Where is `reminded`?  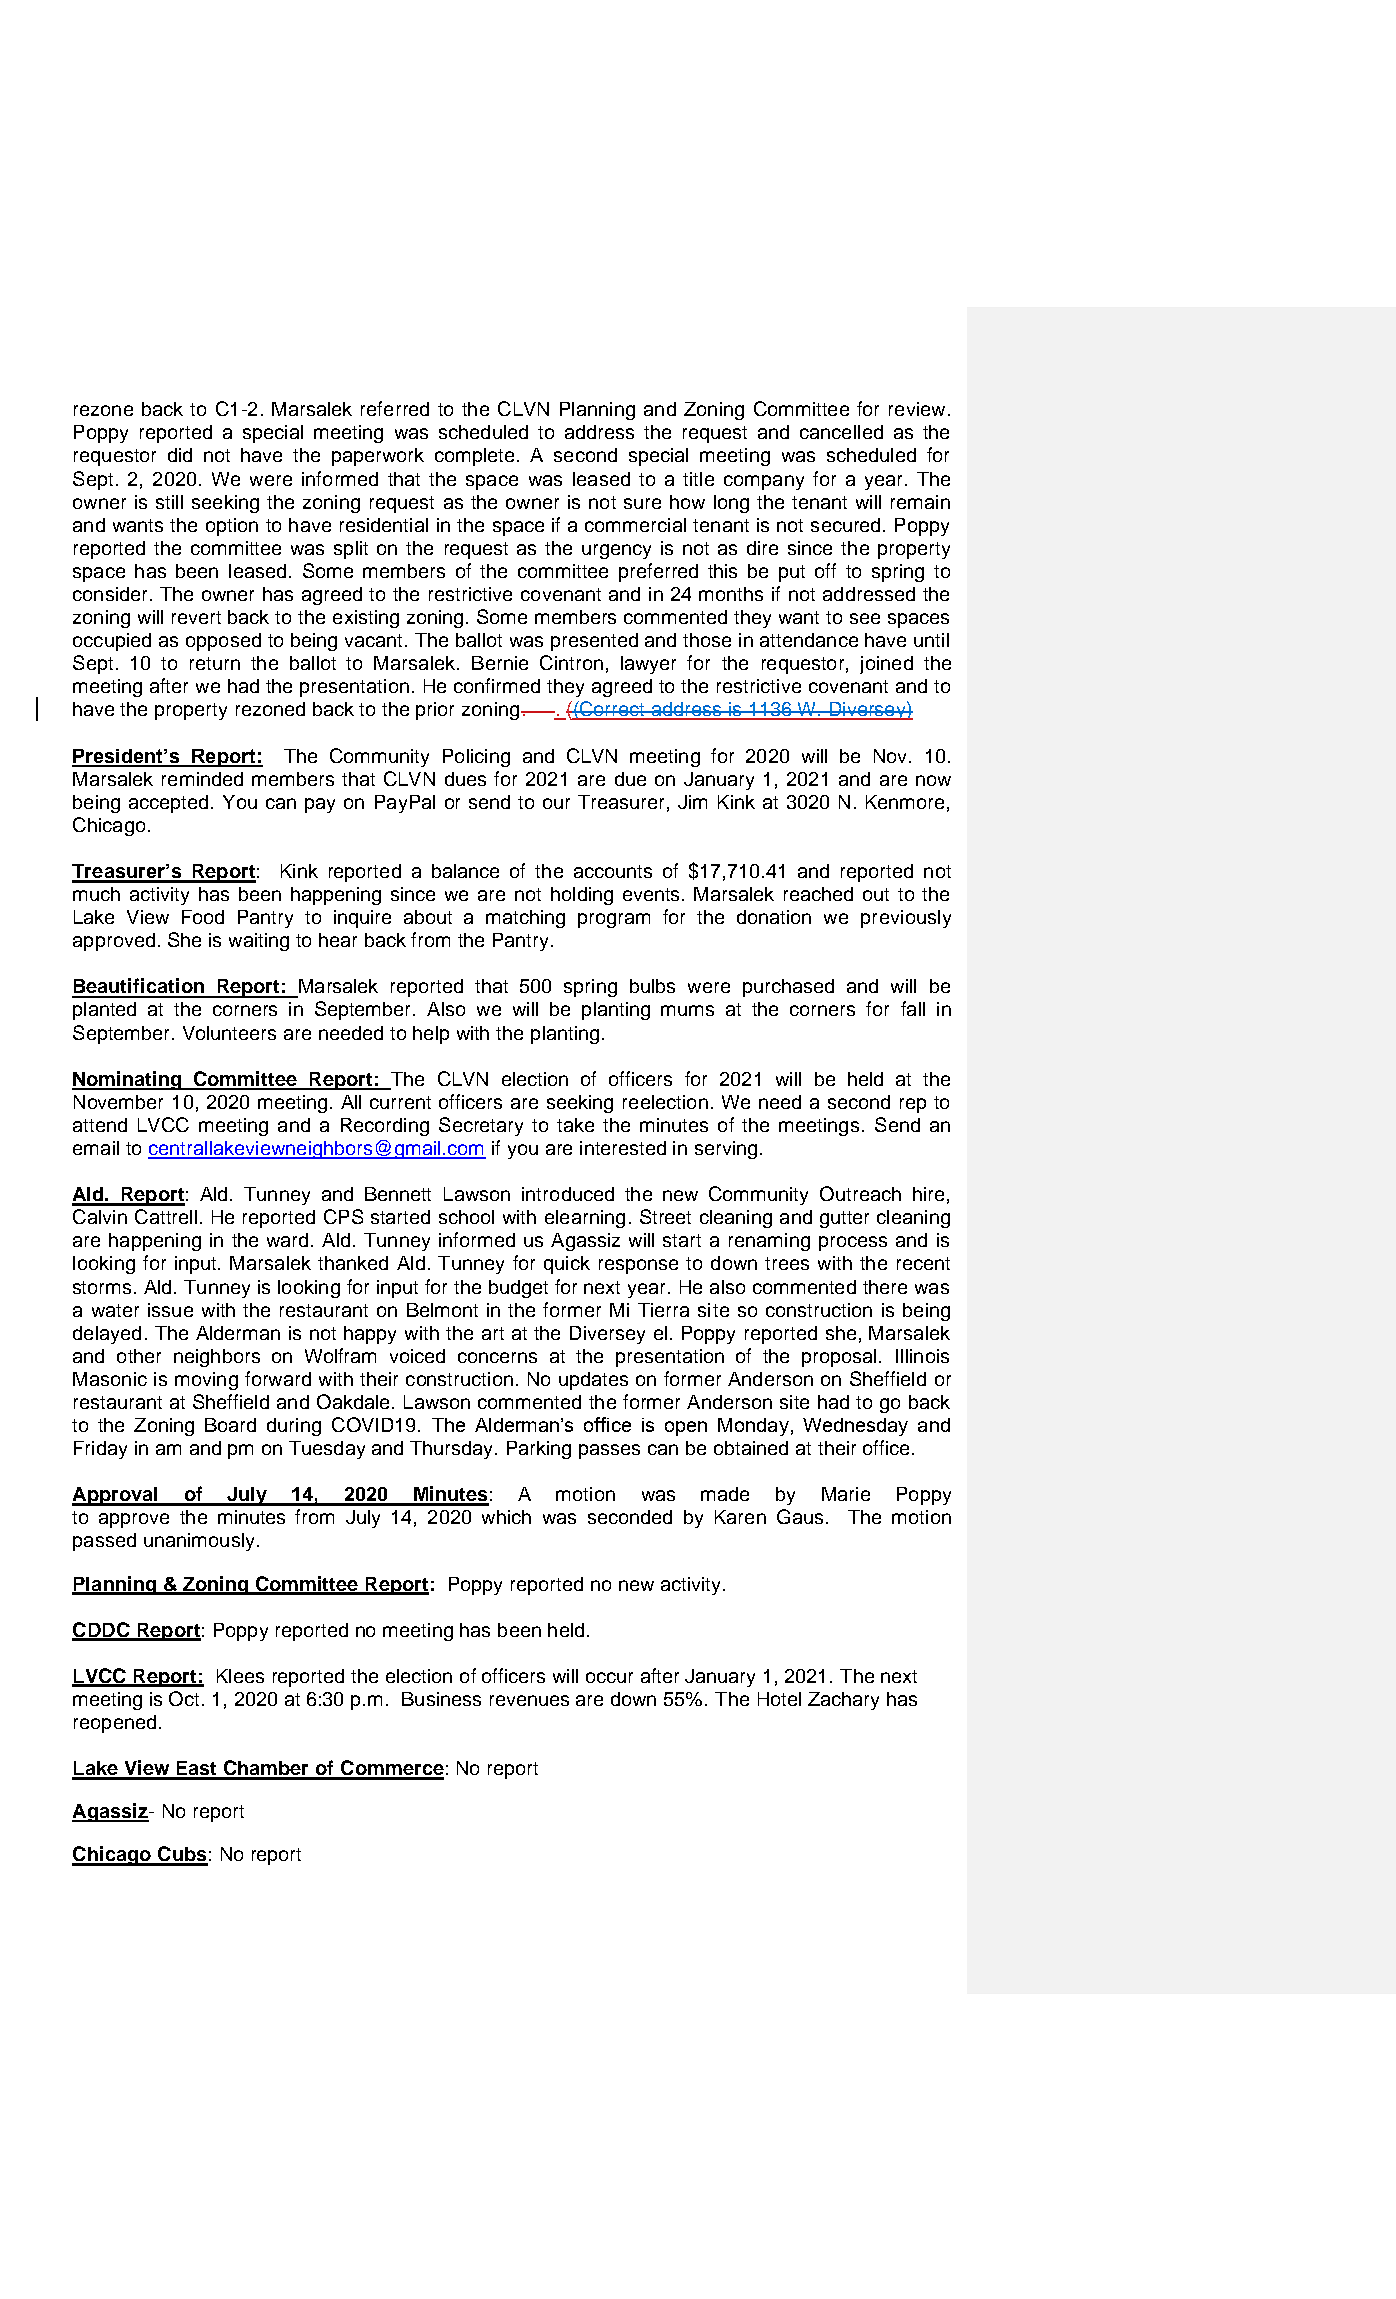 reminded is located at coordinates (202, 779).
